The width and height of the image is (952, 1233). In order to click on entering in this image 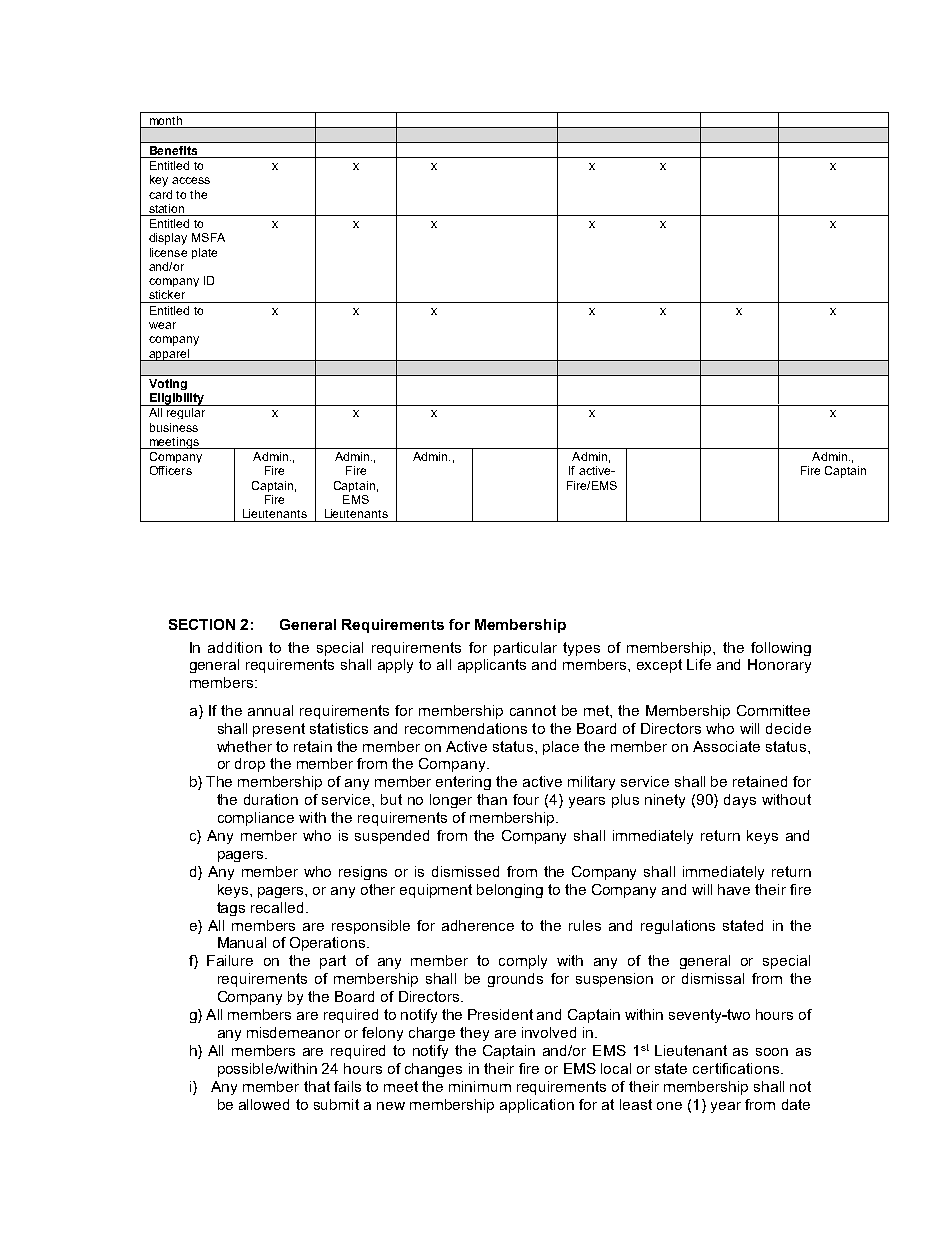, I will do `click(463, 783)`.
